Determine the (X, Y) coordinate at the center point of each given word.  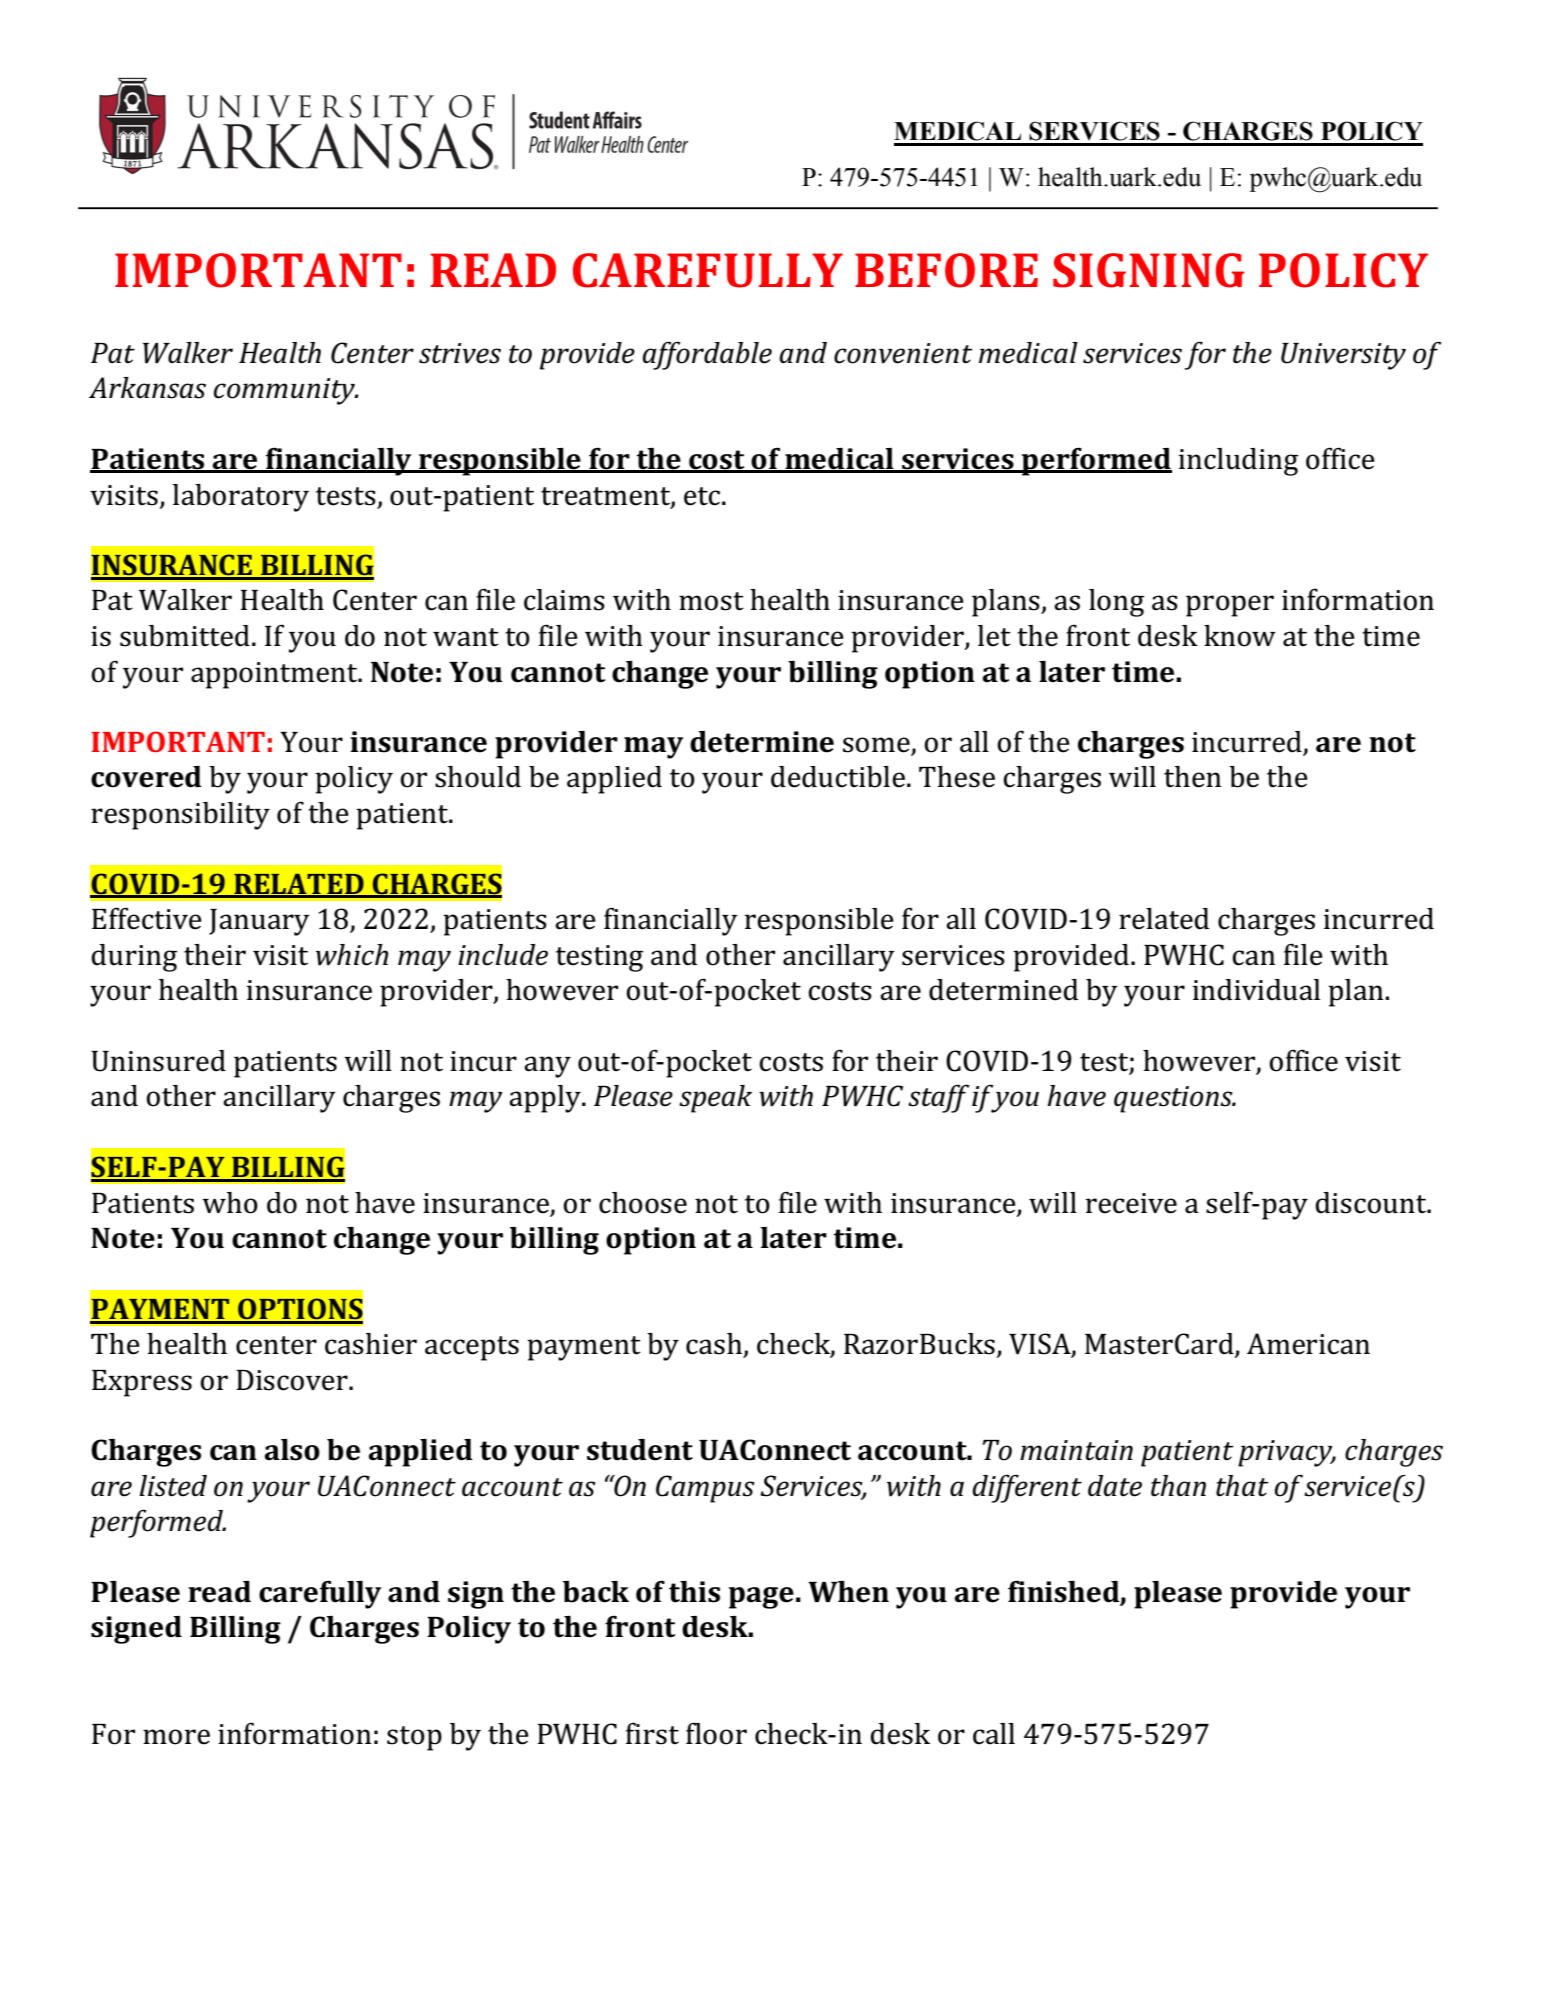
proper (1230, 606)
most (711, 601)
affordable (707, 356)
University (1343, 356)
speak (715, 1099)
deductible (838, 777)
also (292, 1450)
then (1192, 777)
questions (1174, 1099)
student (640, 1450)
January (259, 922)
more (176, 1737)
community (285, 391)
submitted (185, 636)
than (1178, 1486)
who (230, 1203)
